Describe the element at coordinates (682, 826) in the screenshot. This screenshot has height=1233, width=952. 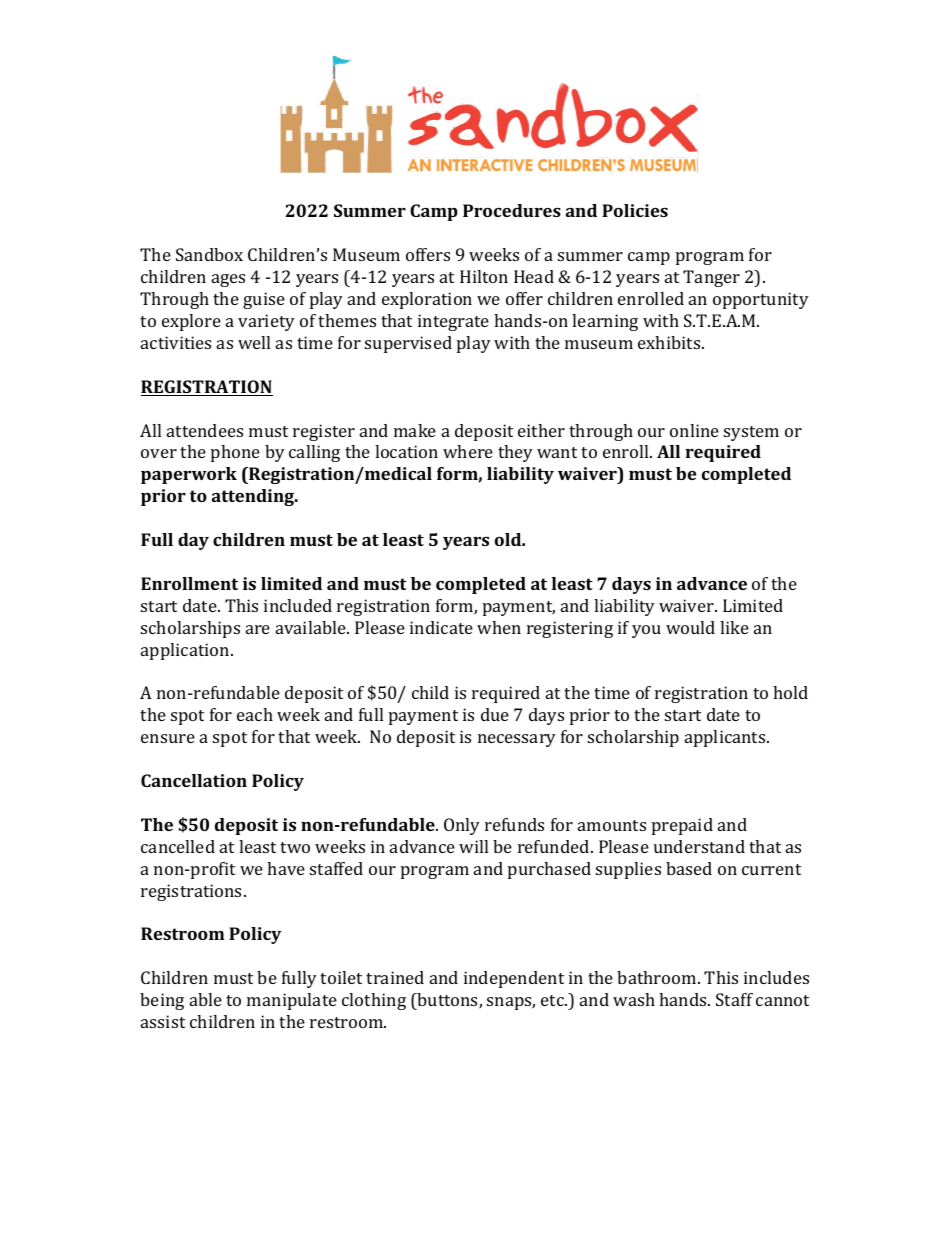
I see `prepaid` at that location.
